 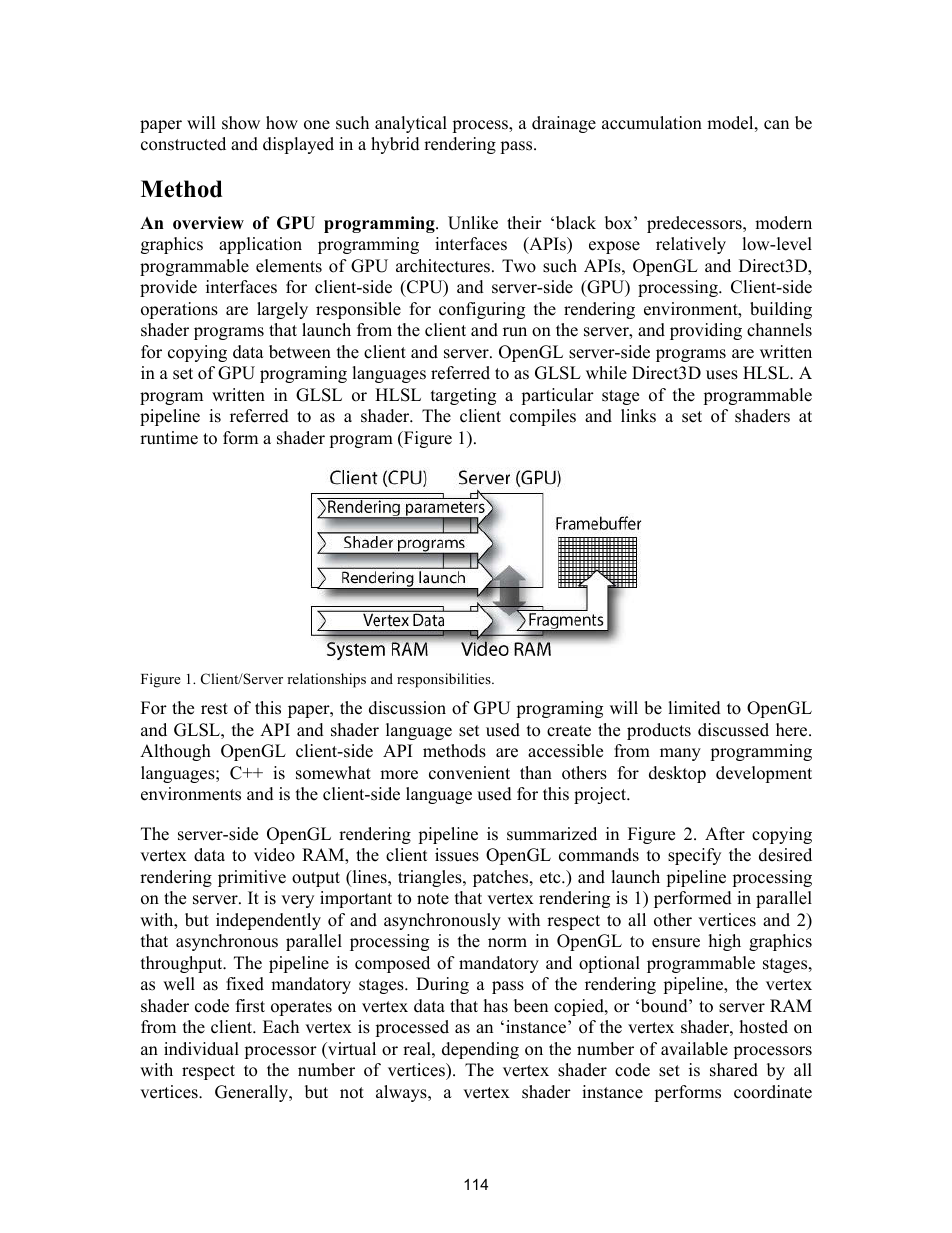 I want to click on targeting, so click(x=463, y=396).
